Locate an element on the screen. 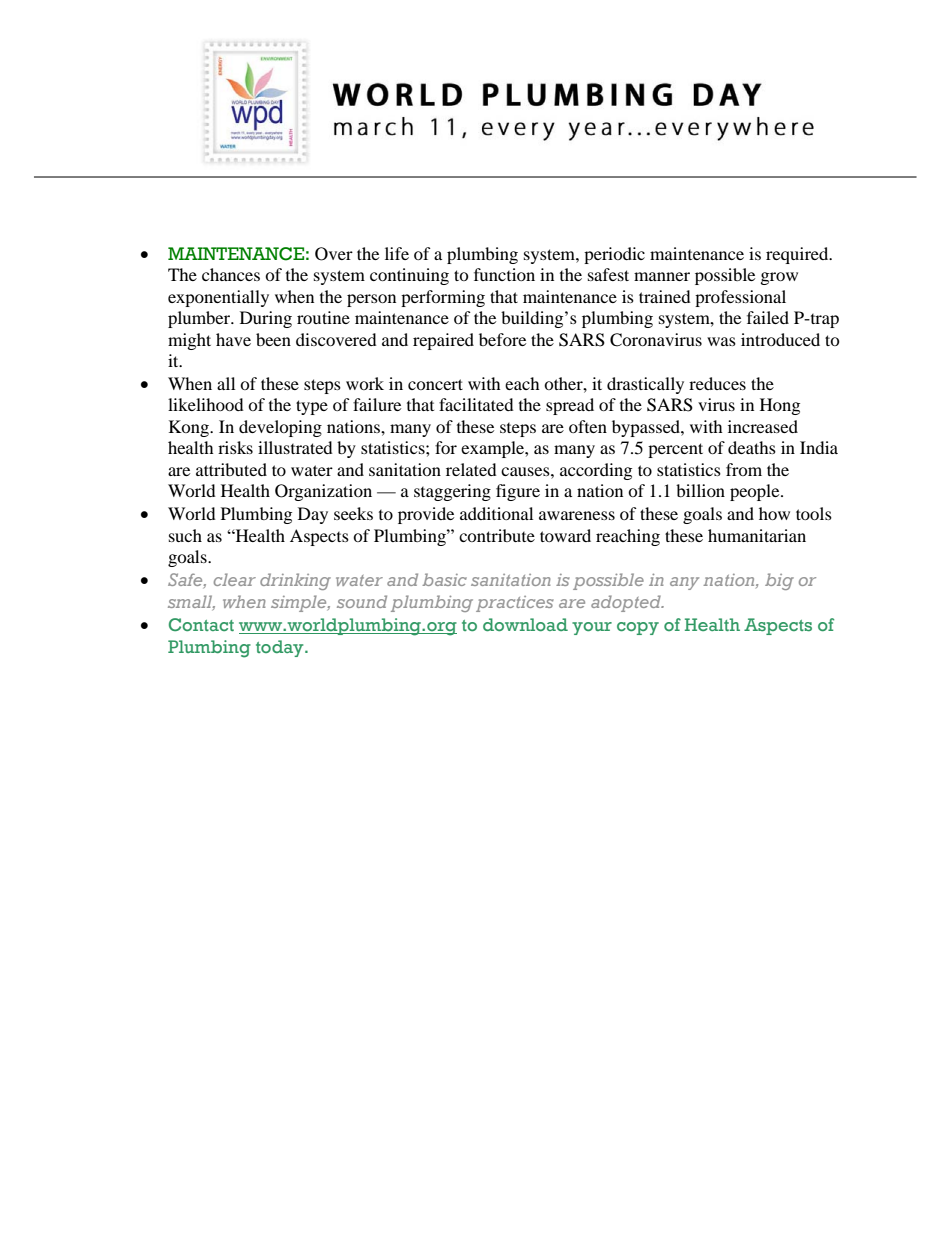 The height and width of the screenshot is (1233, 952). download is located at coordinates (525, 624).
